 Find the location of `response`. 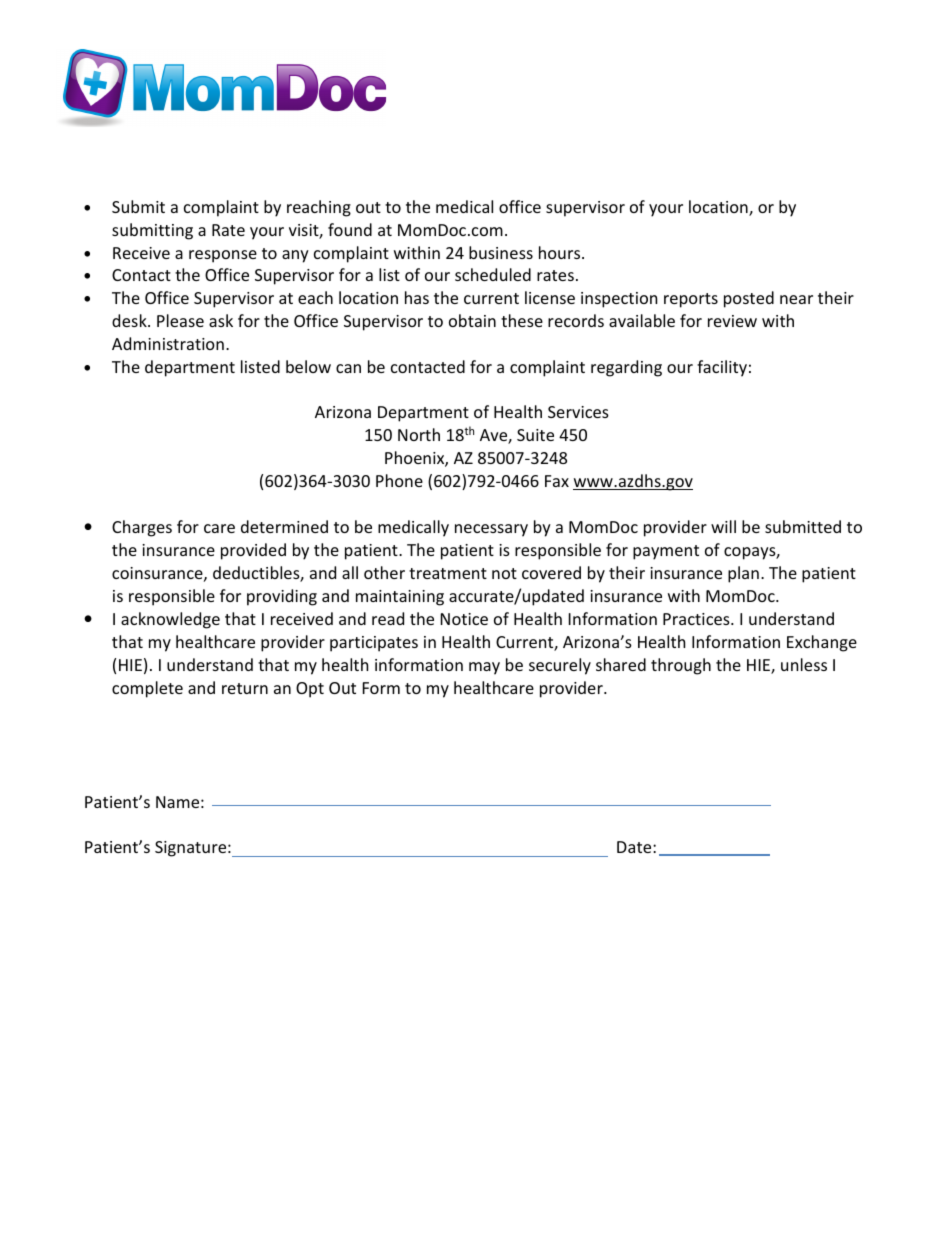

response is located at coordinates (223, 256).
